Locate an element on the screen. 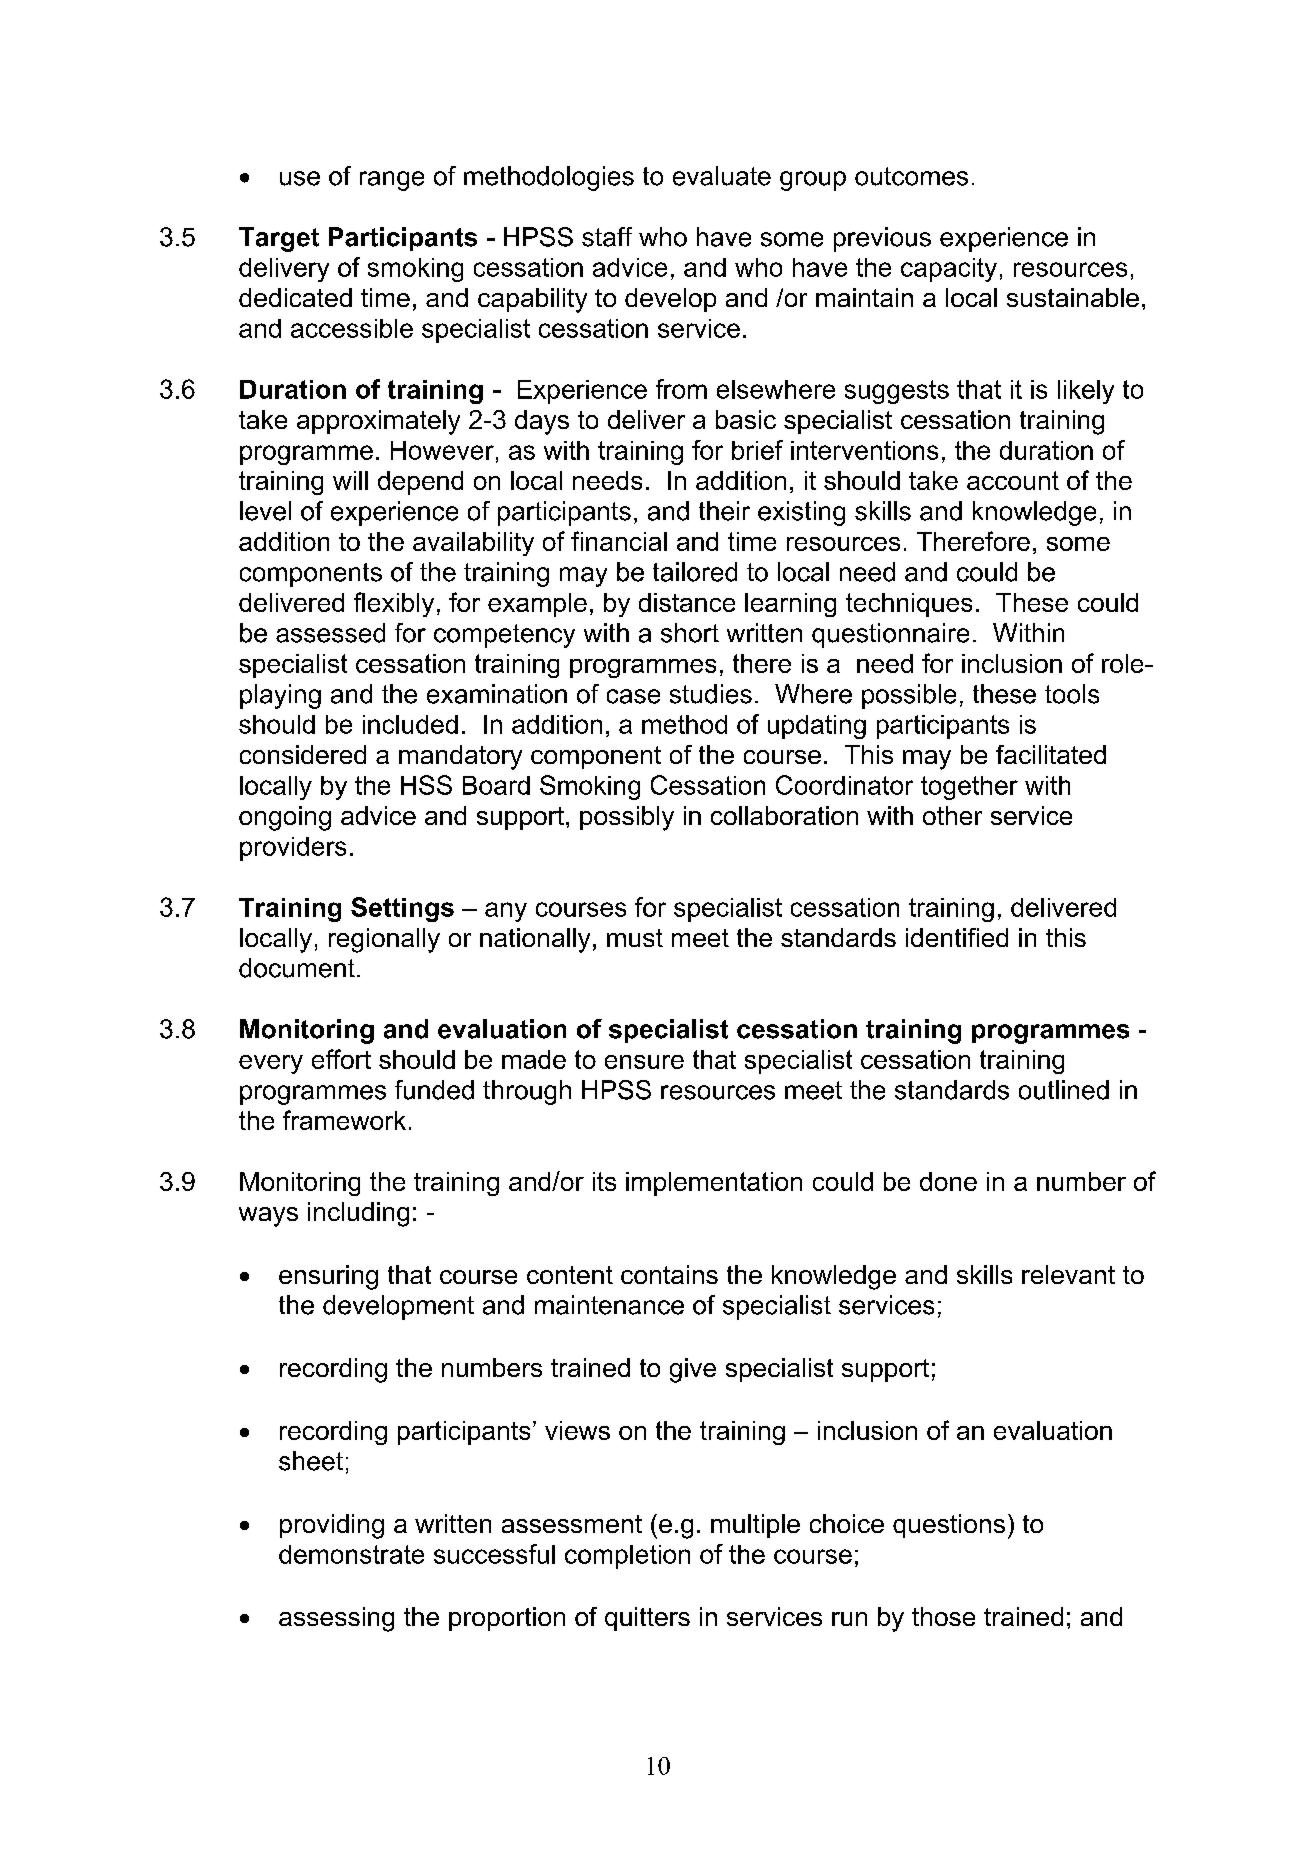  tailored is located at coordinates (695, 572).
